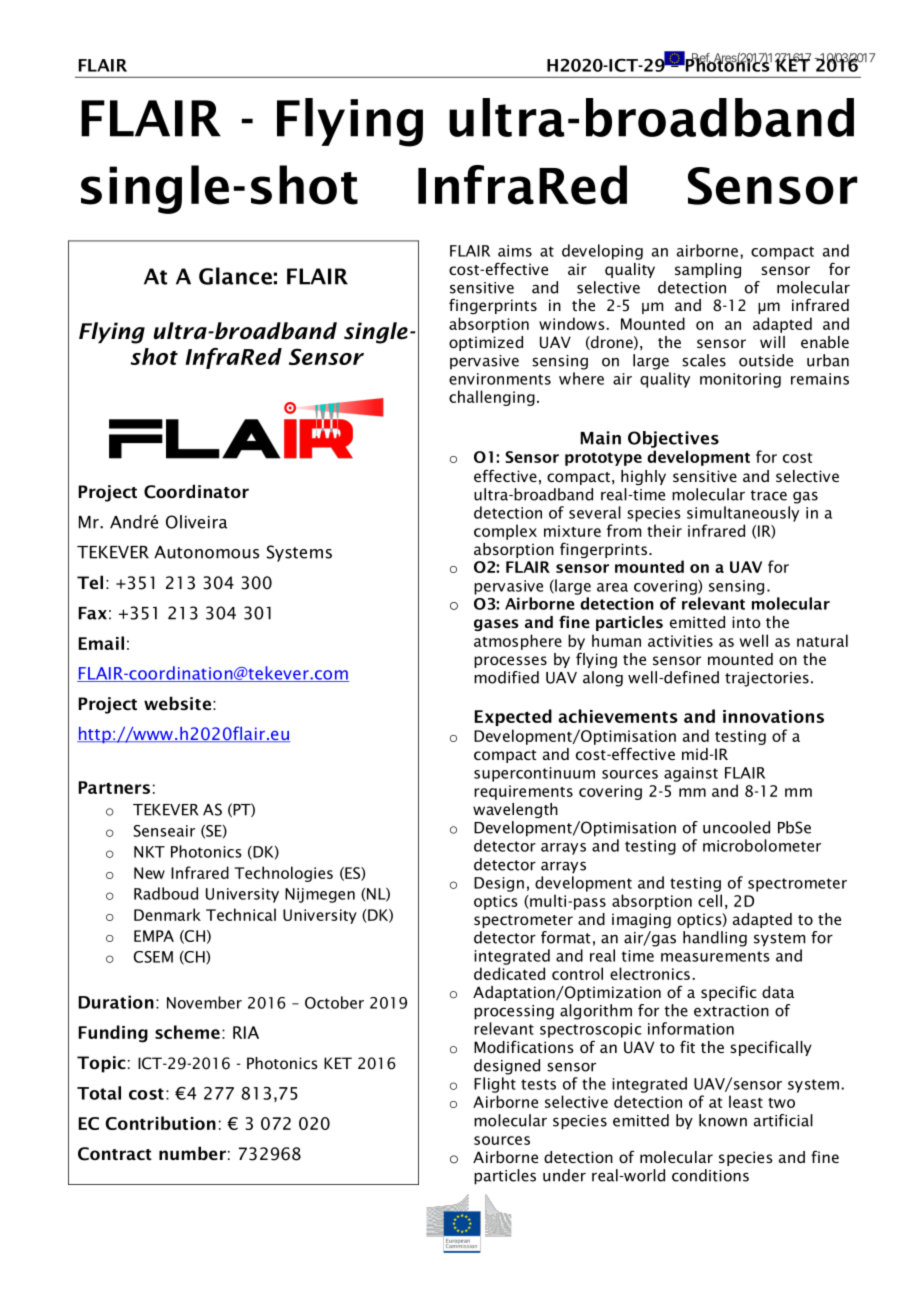 The height and width of the screenshot is (1308, 924). I want to click on number, so click(192, 1153).
